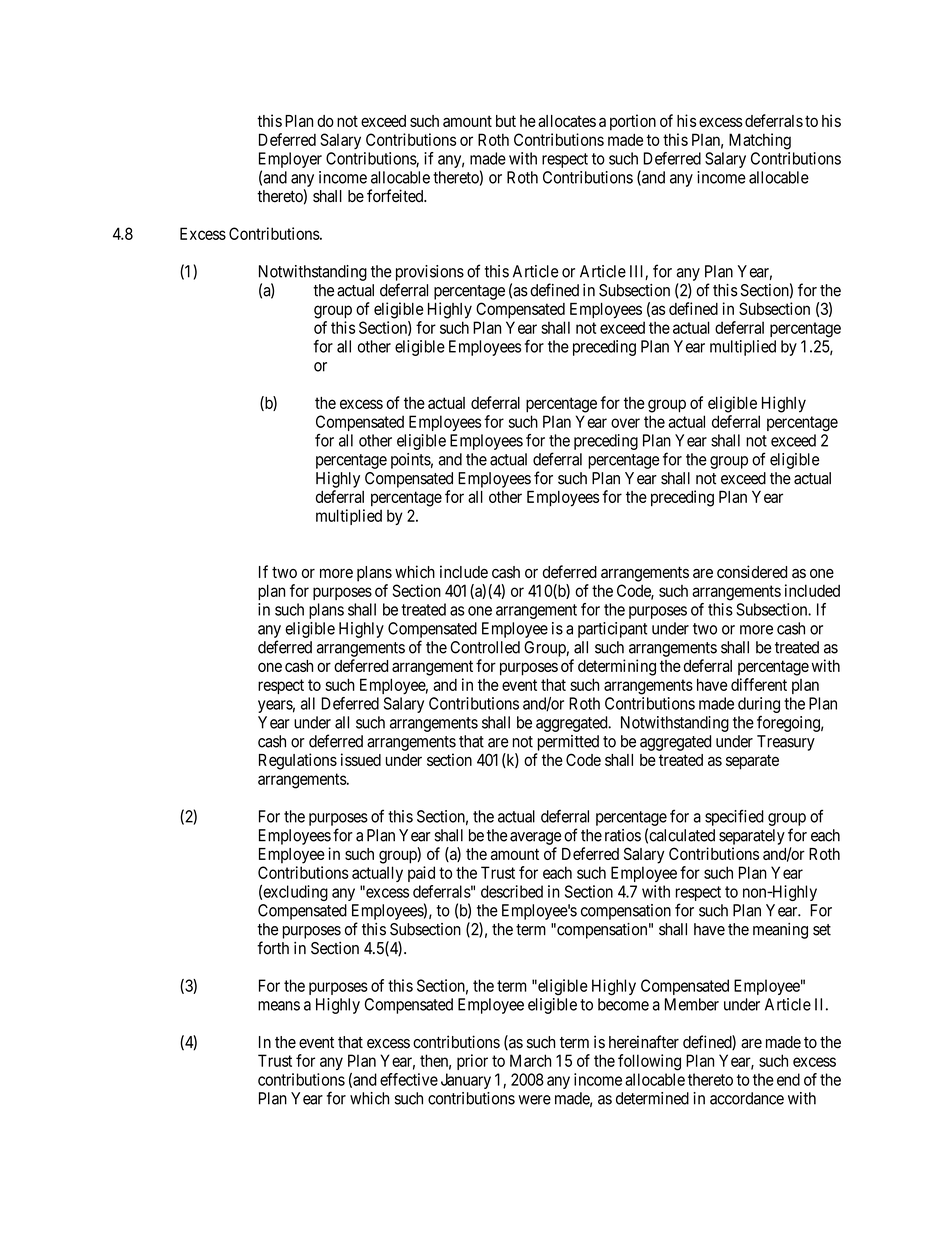  What do you see at coordinates (361, 759) in the image?
I see `issued` at bounding box center [361, 759].
